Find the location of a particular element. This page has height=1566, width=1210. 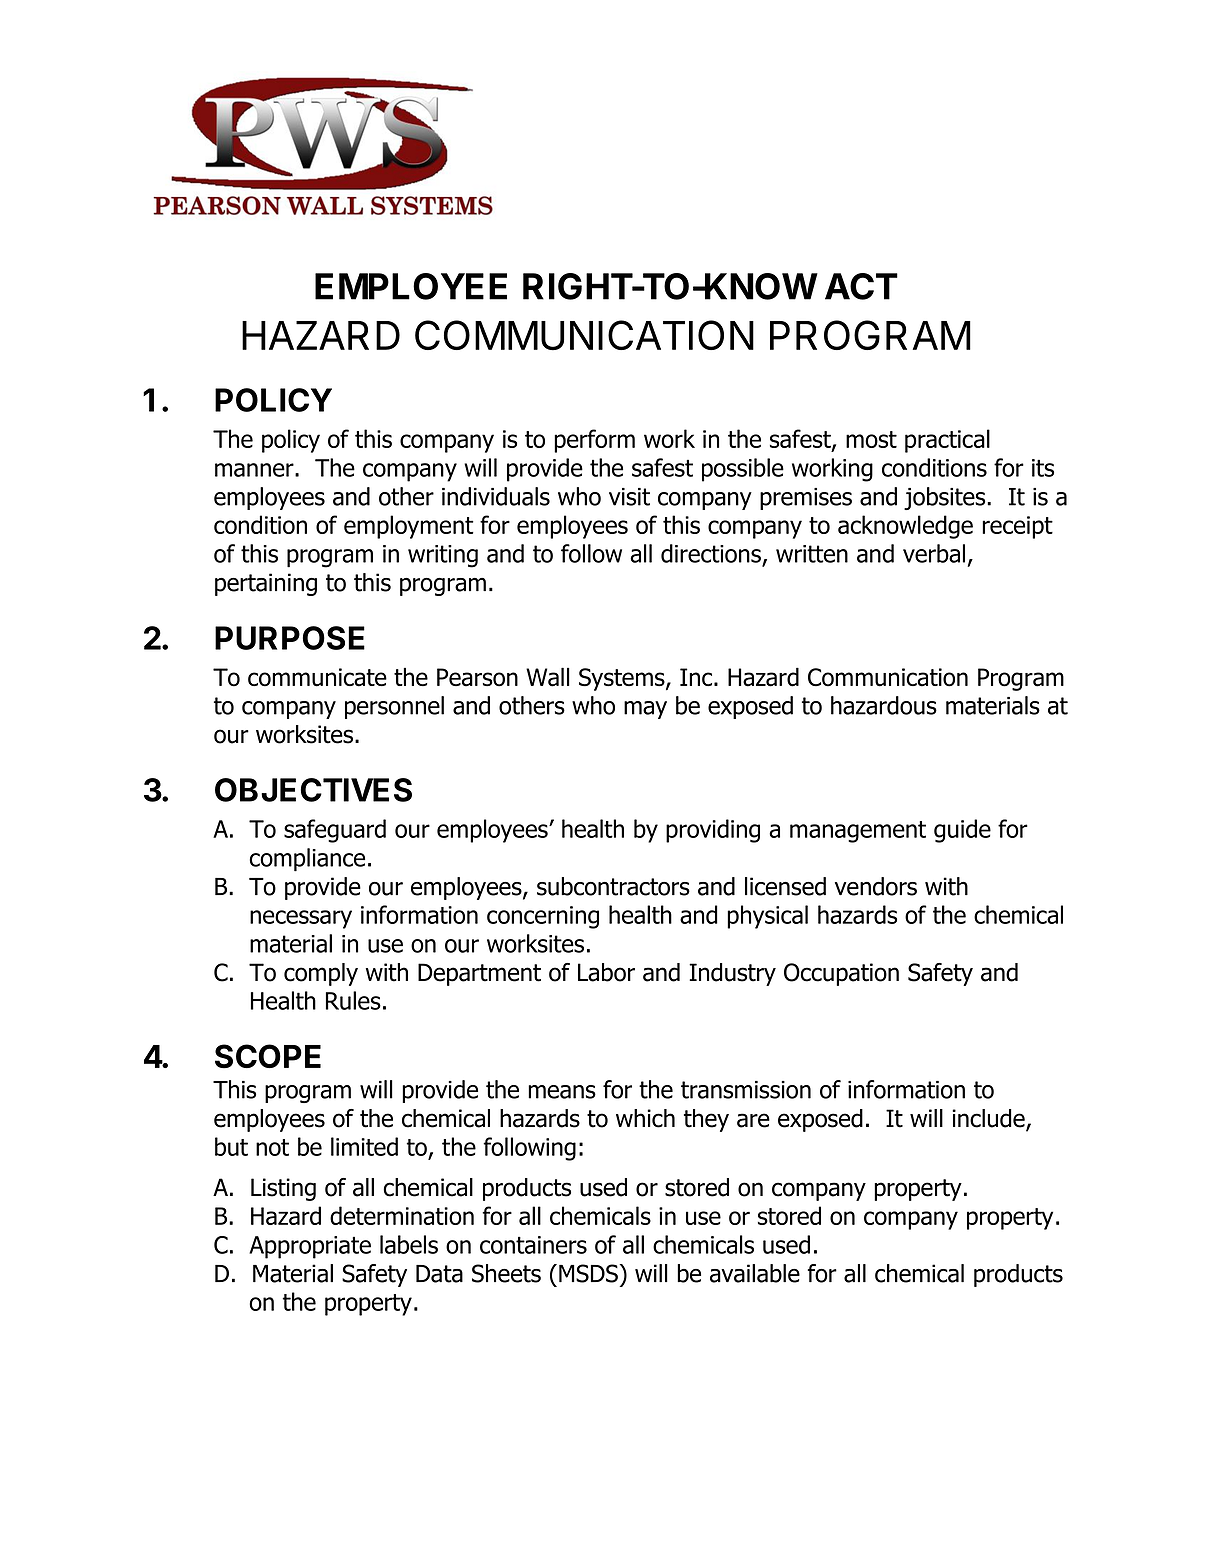

employment is located at coordinates (409, 527).
